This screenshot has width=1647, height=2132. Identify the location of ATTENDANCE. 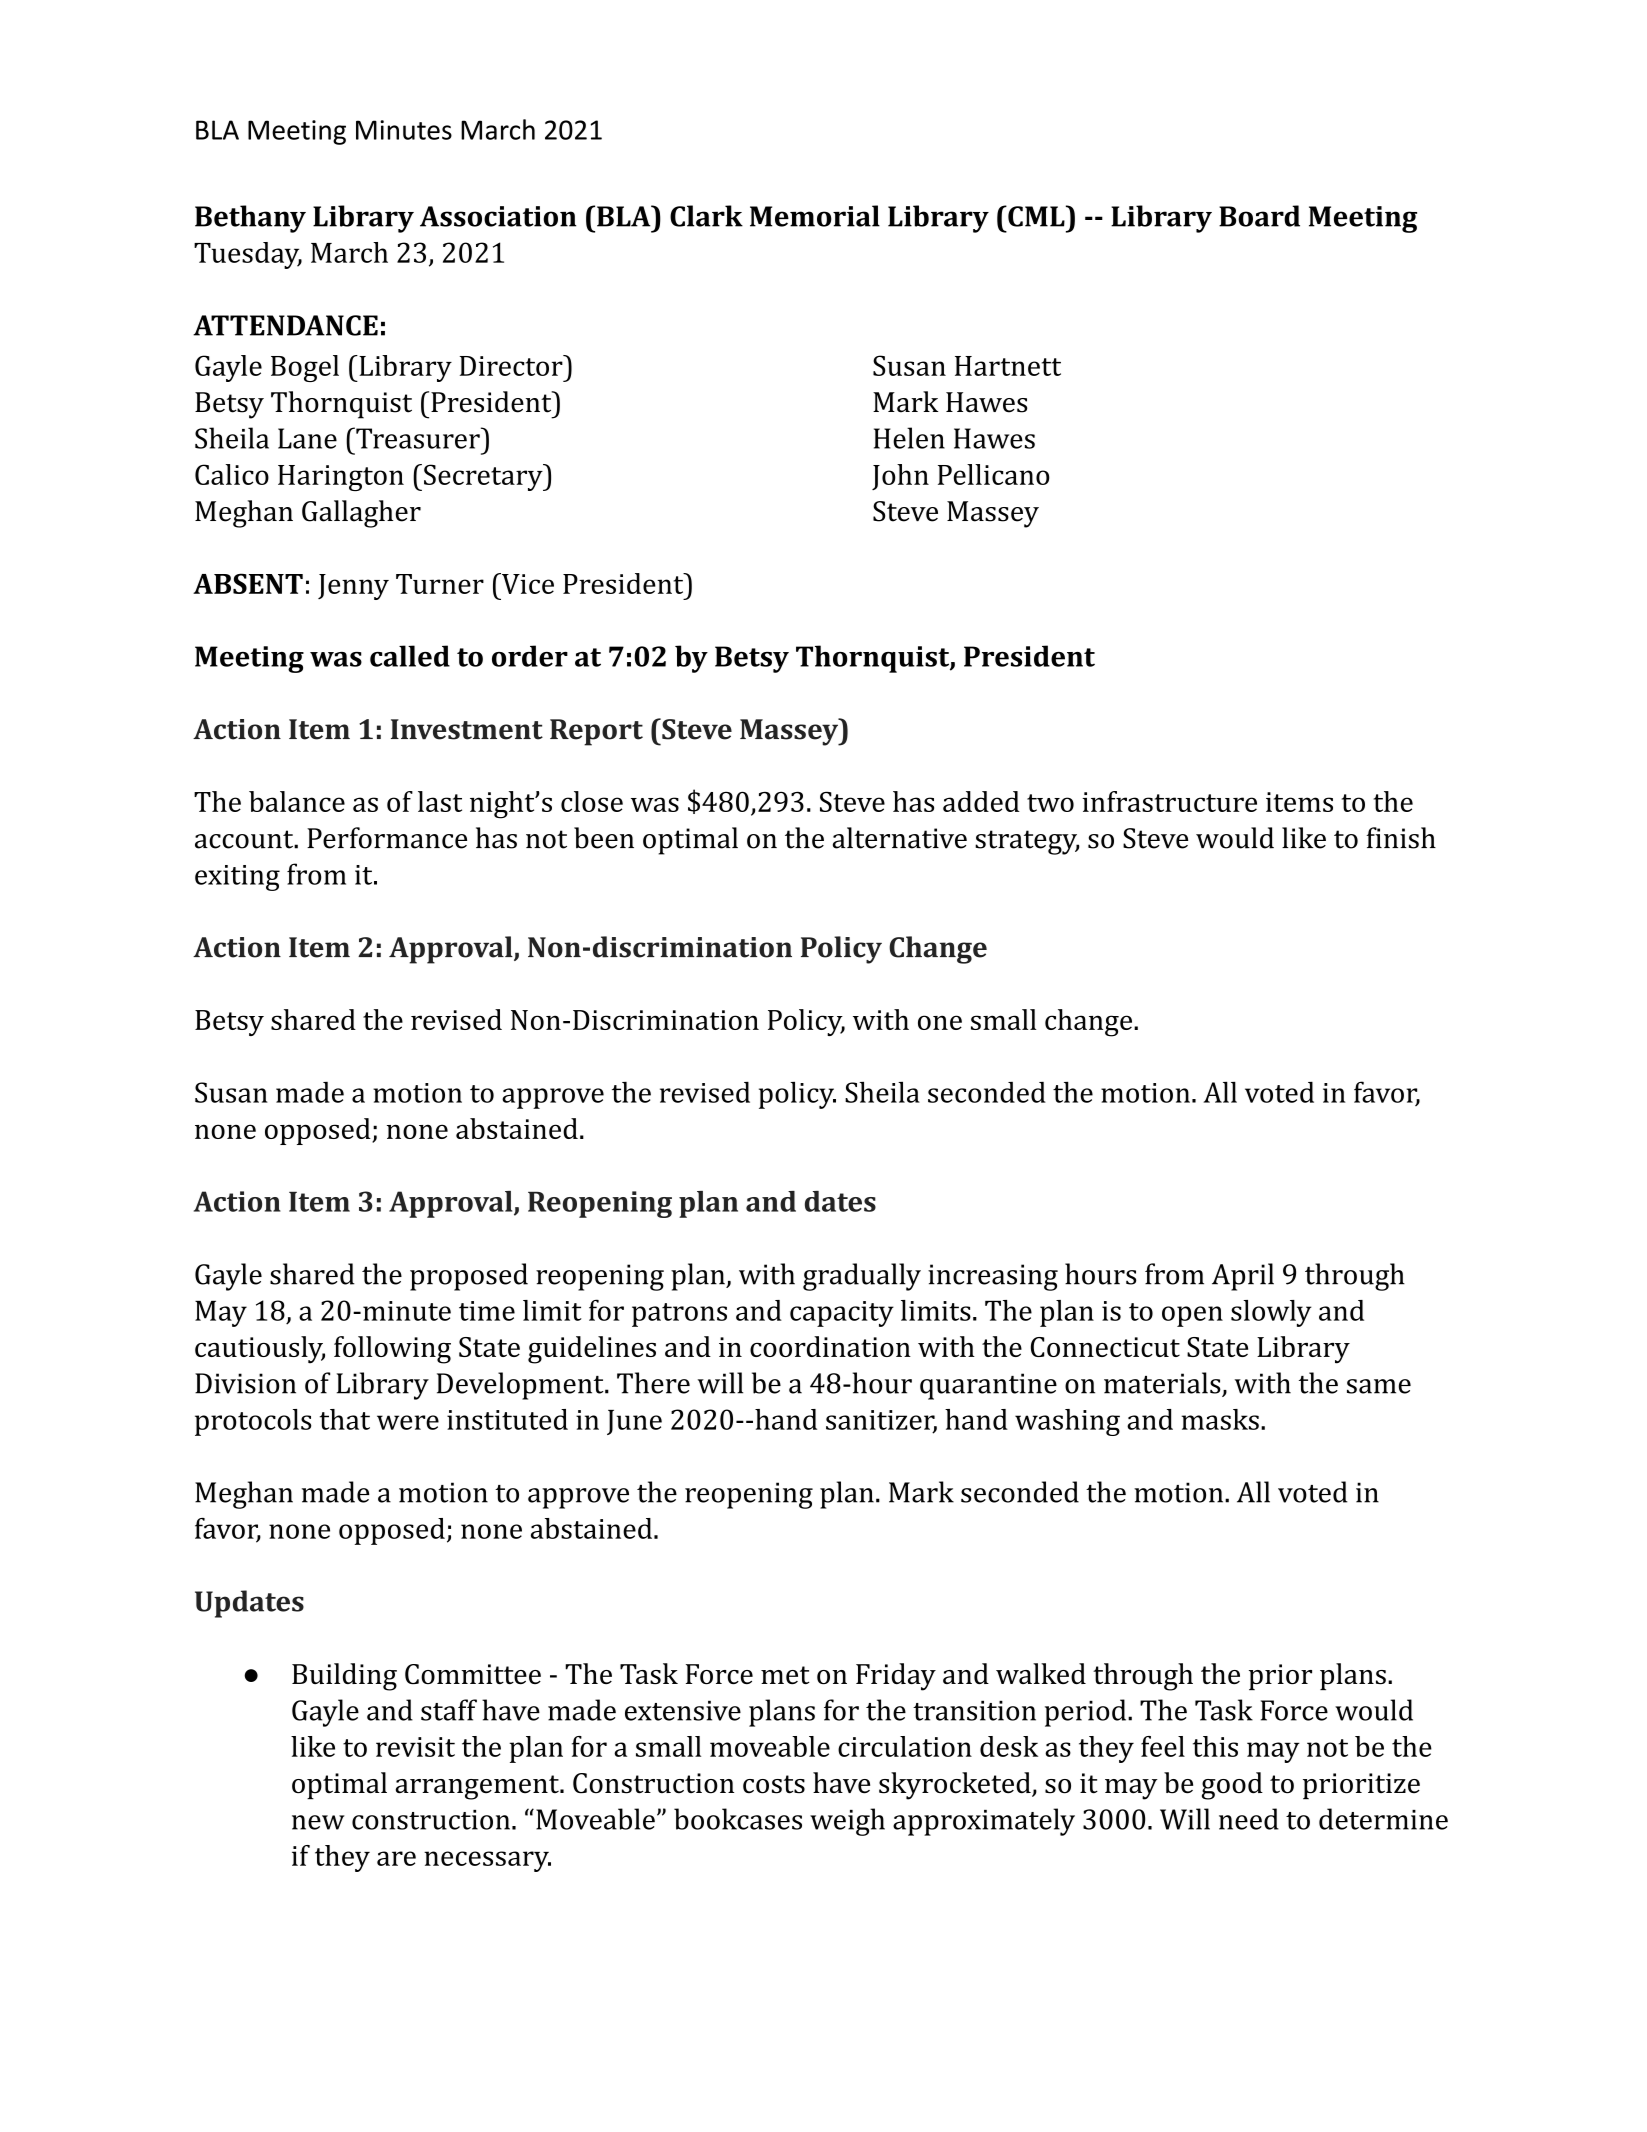
(285, 325).
